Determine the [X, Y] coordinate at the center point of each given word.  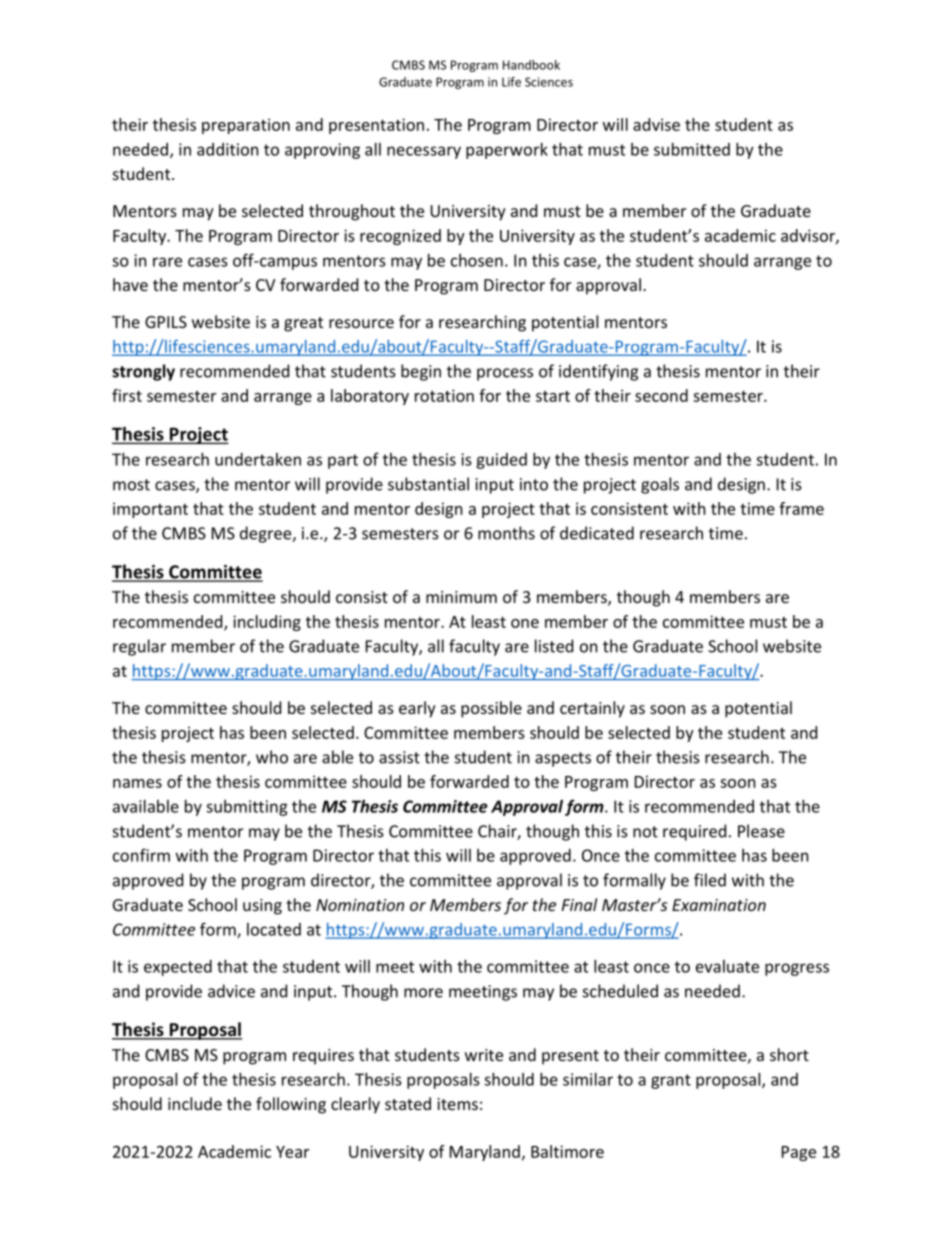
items [457, 1104]
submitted [692, 149]
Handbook [531, 65]
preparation [246, 126]
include [195, 1103]
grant [671, 1081]
